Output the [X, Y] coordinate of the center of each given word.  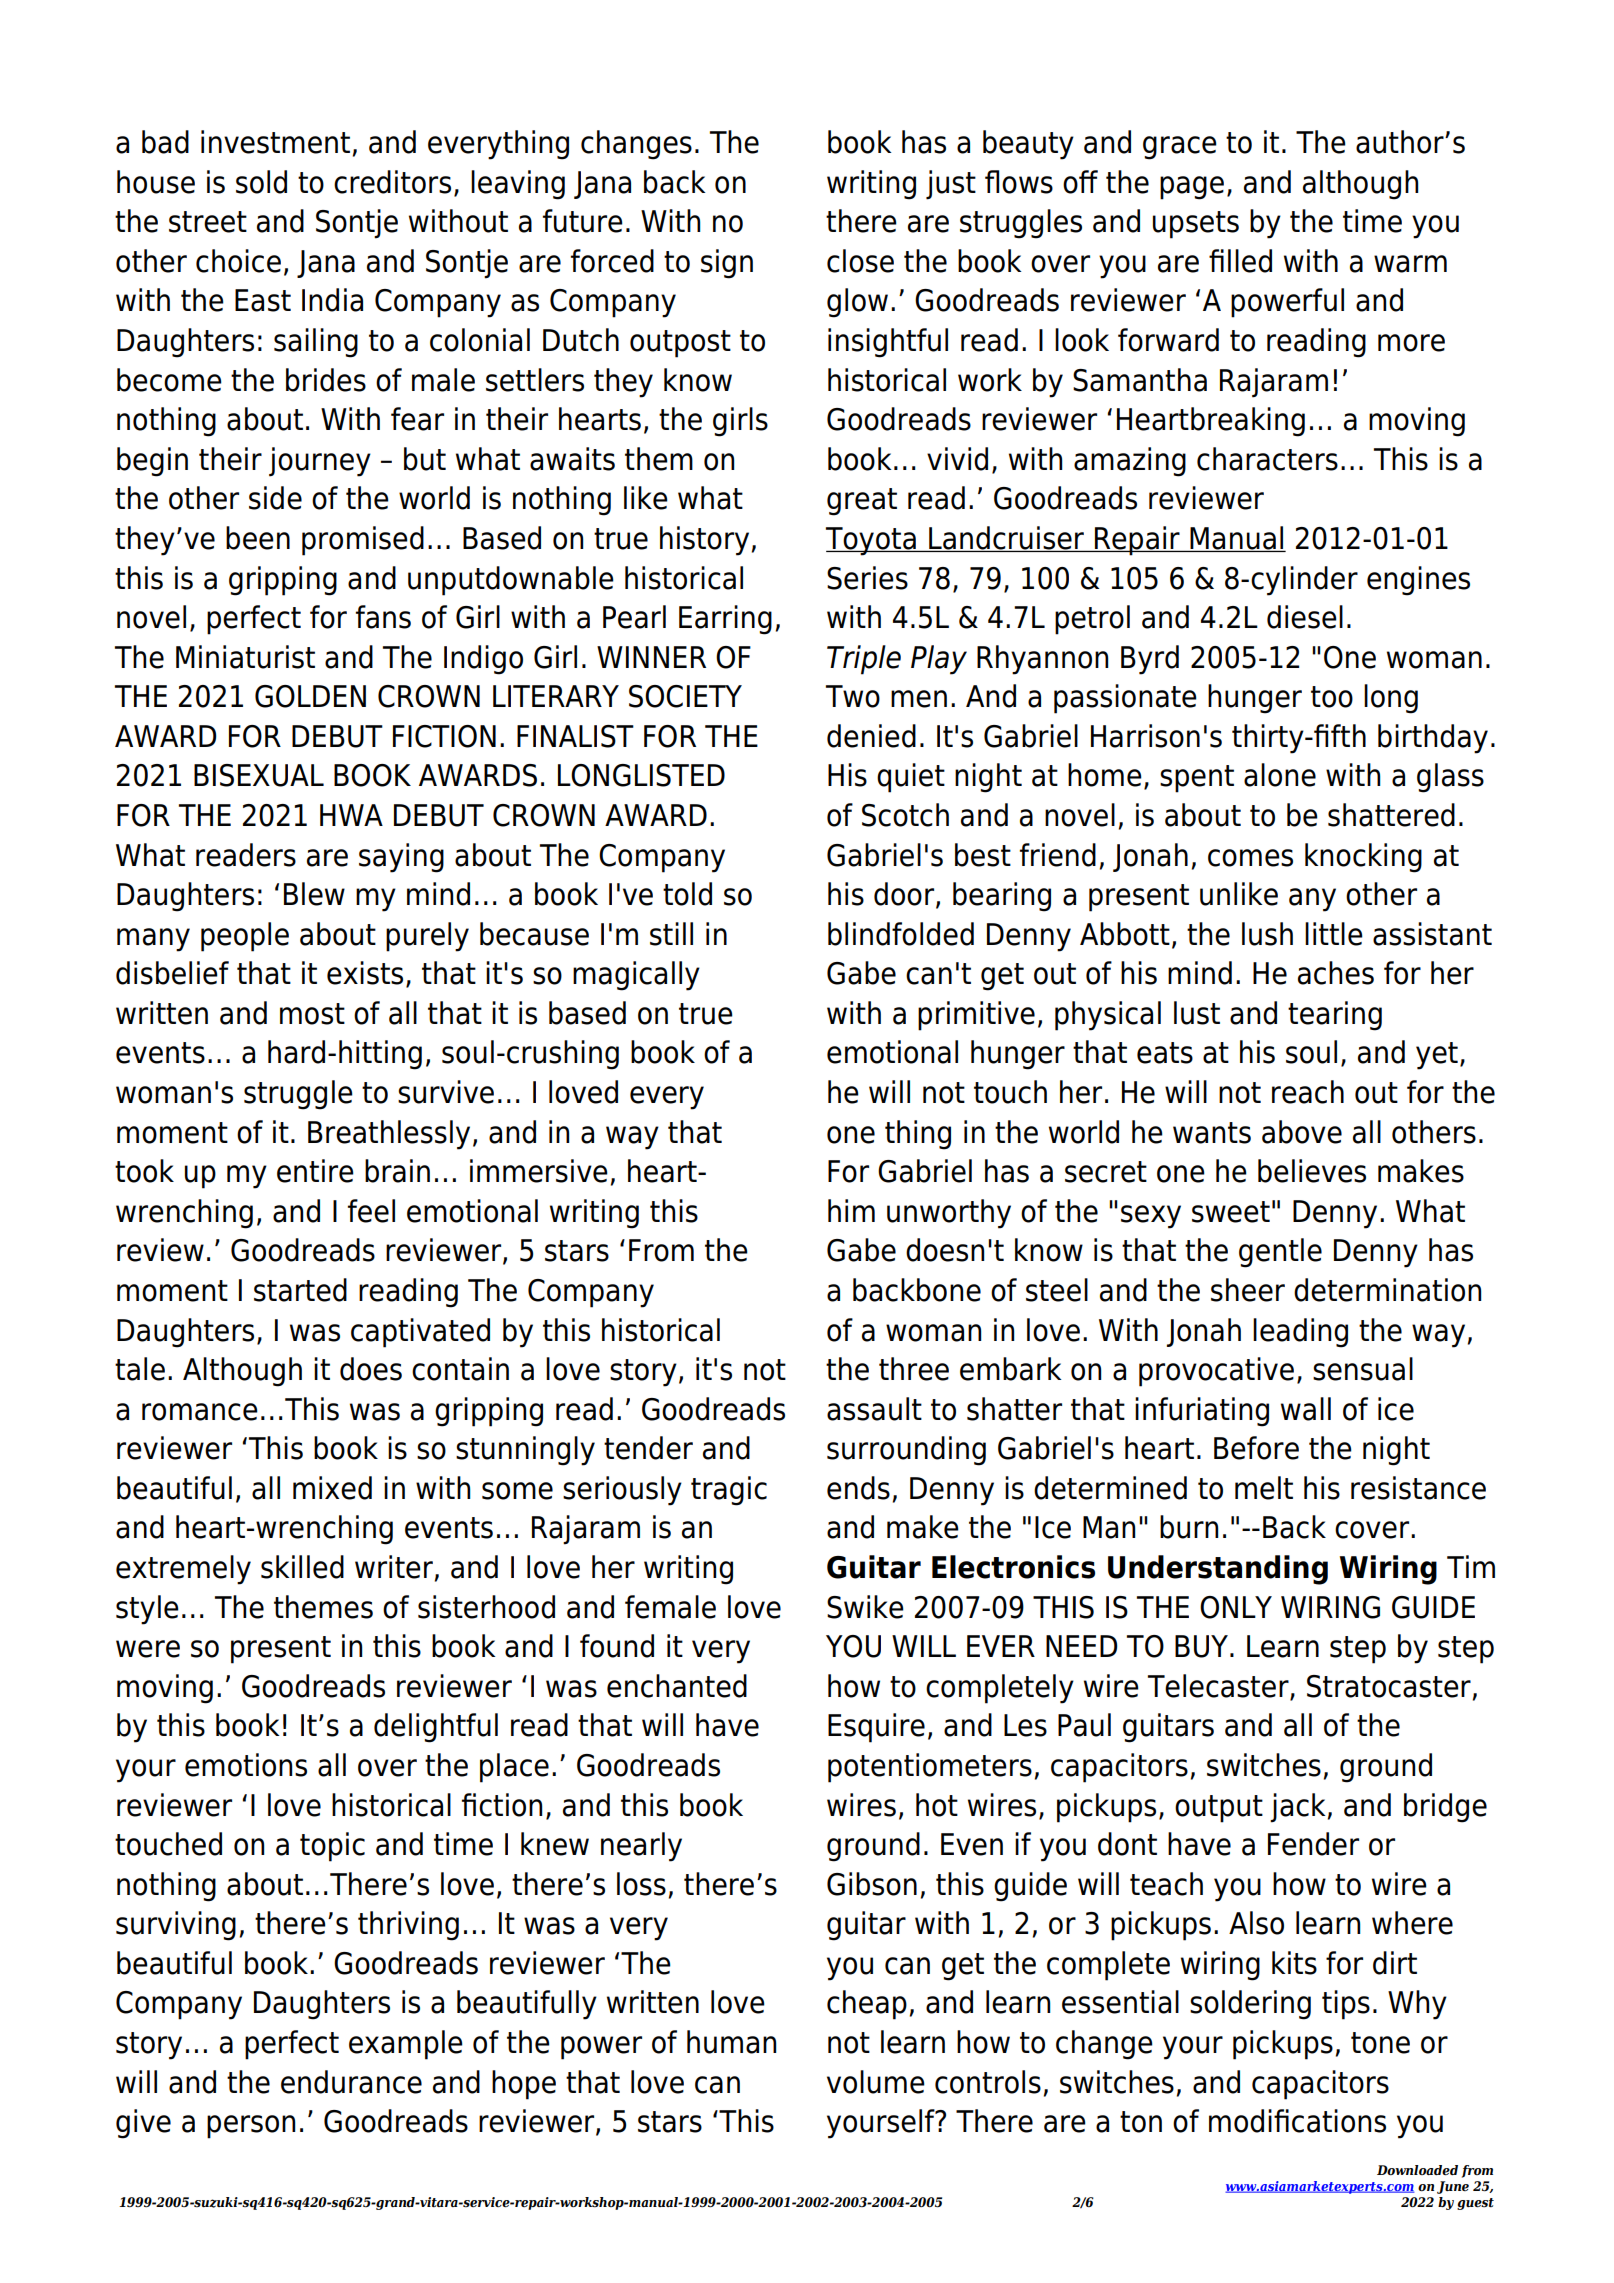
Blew [314, 894]
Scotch [905, 815]
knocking [1363, 858]
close [860, 261]
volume [876, 2082]
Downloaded [1417, 2170]
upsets [1196, 225]
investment [275, 142]
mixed [332, 1488]
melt [1264, 1488]
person [251, 2127]
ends [858, 1488]
